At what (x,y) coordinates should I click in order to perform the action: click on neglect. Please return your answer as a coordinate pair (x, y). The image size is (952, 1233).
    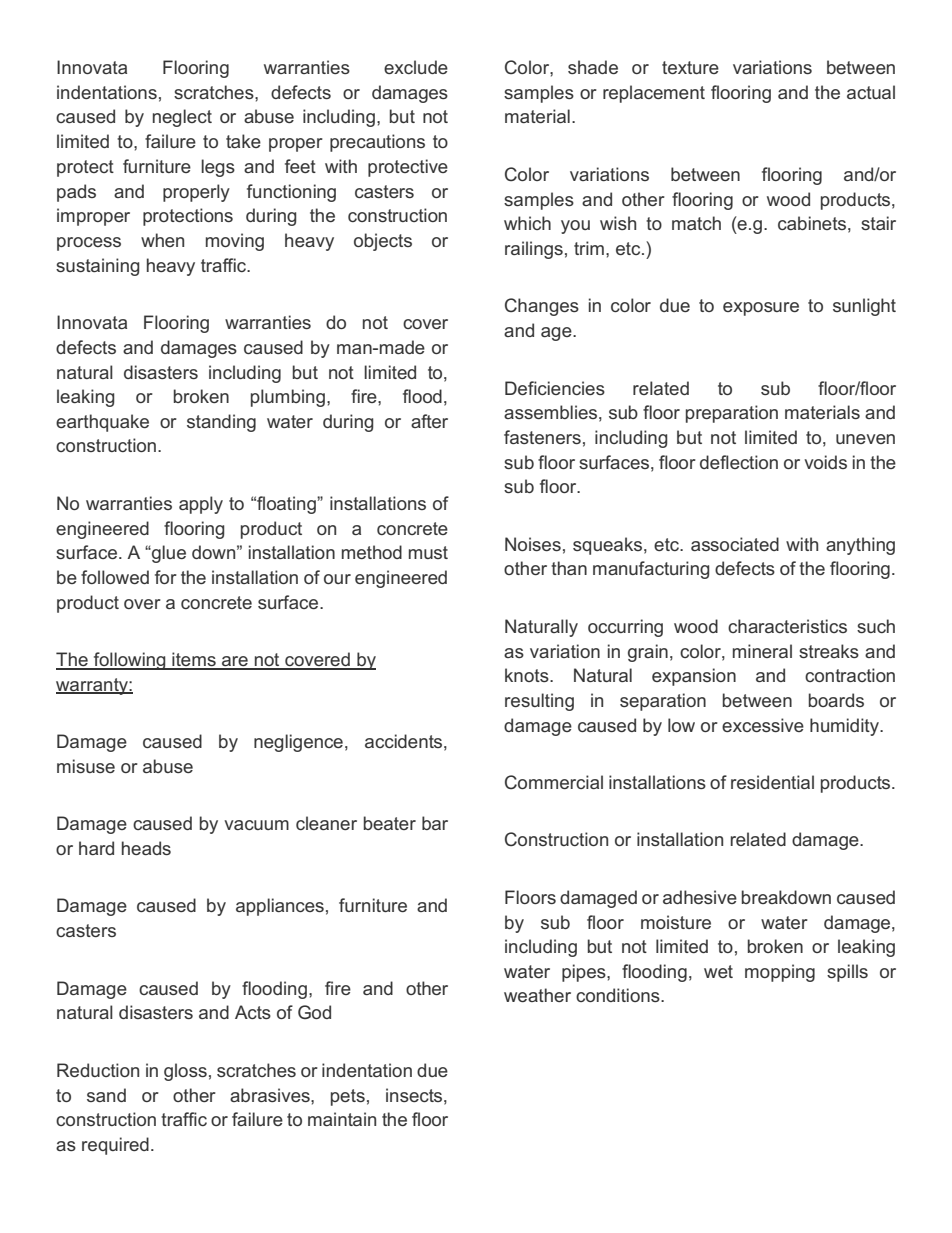
    Looking at the image, I should click on (182, 118).
